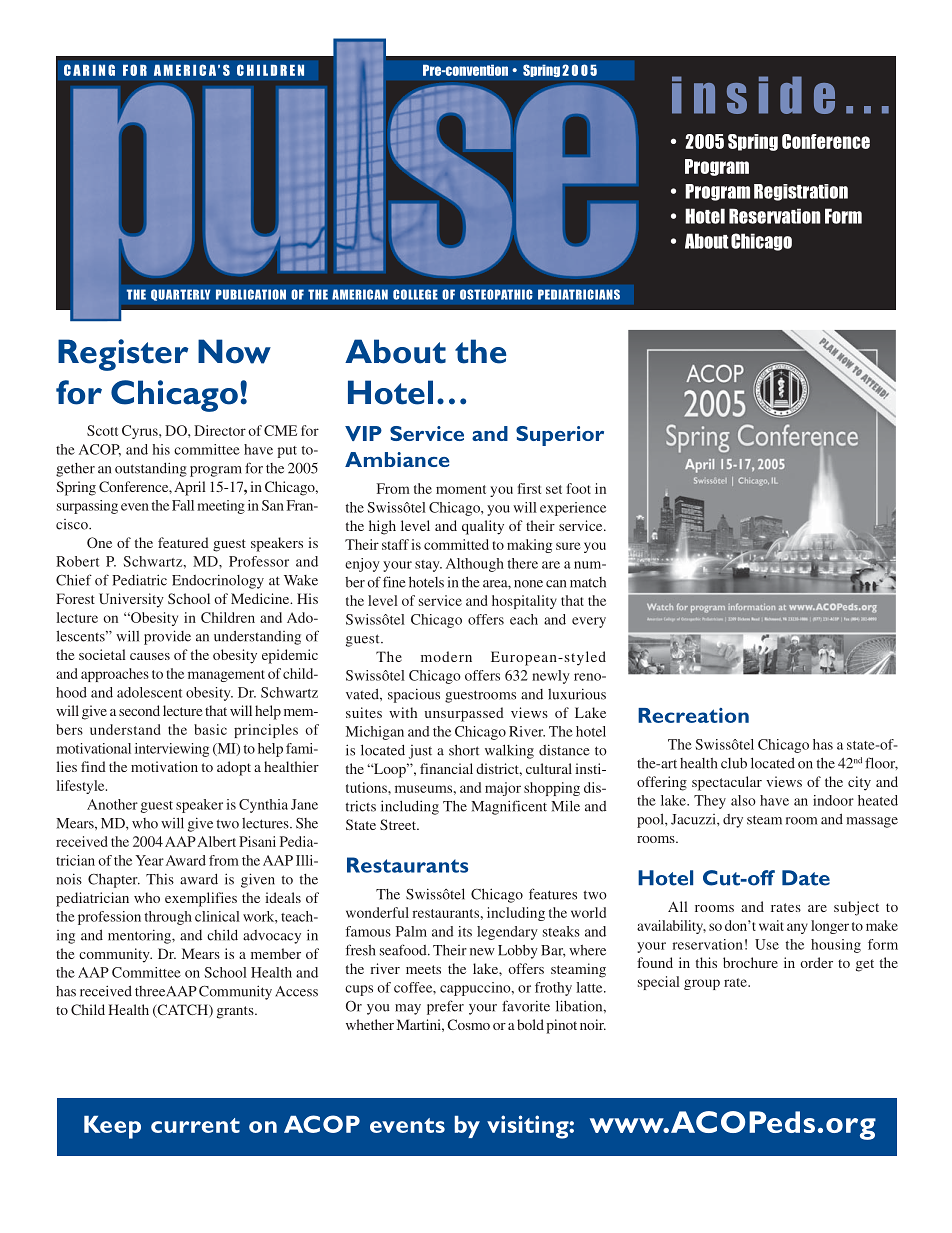 The height and width of the screenshot is (1233, 952). I want to click on its, so click(465, 931).
